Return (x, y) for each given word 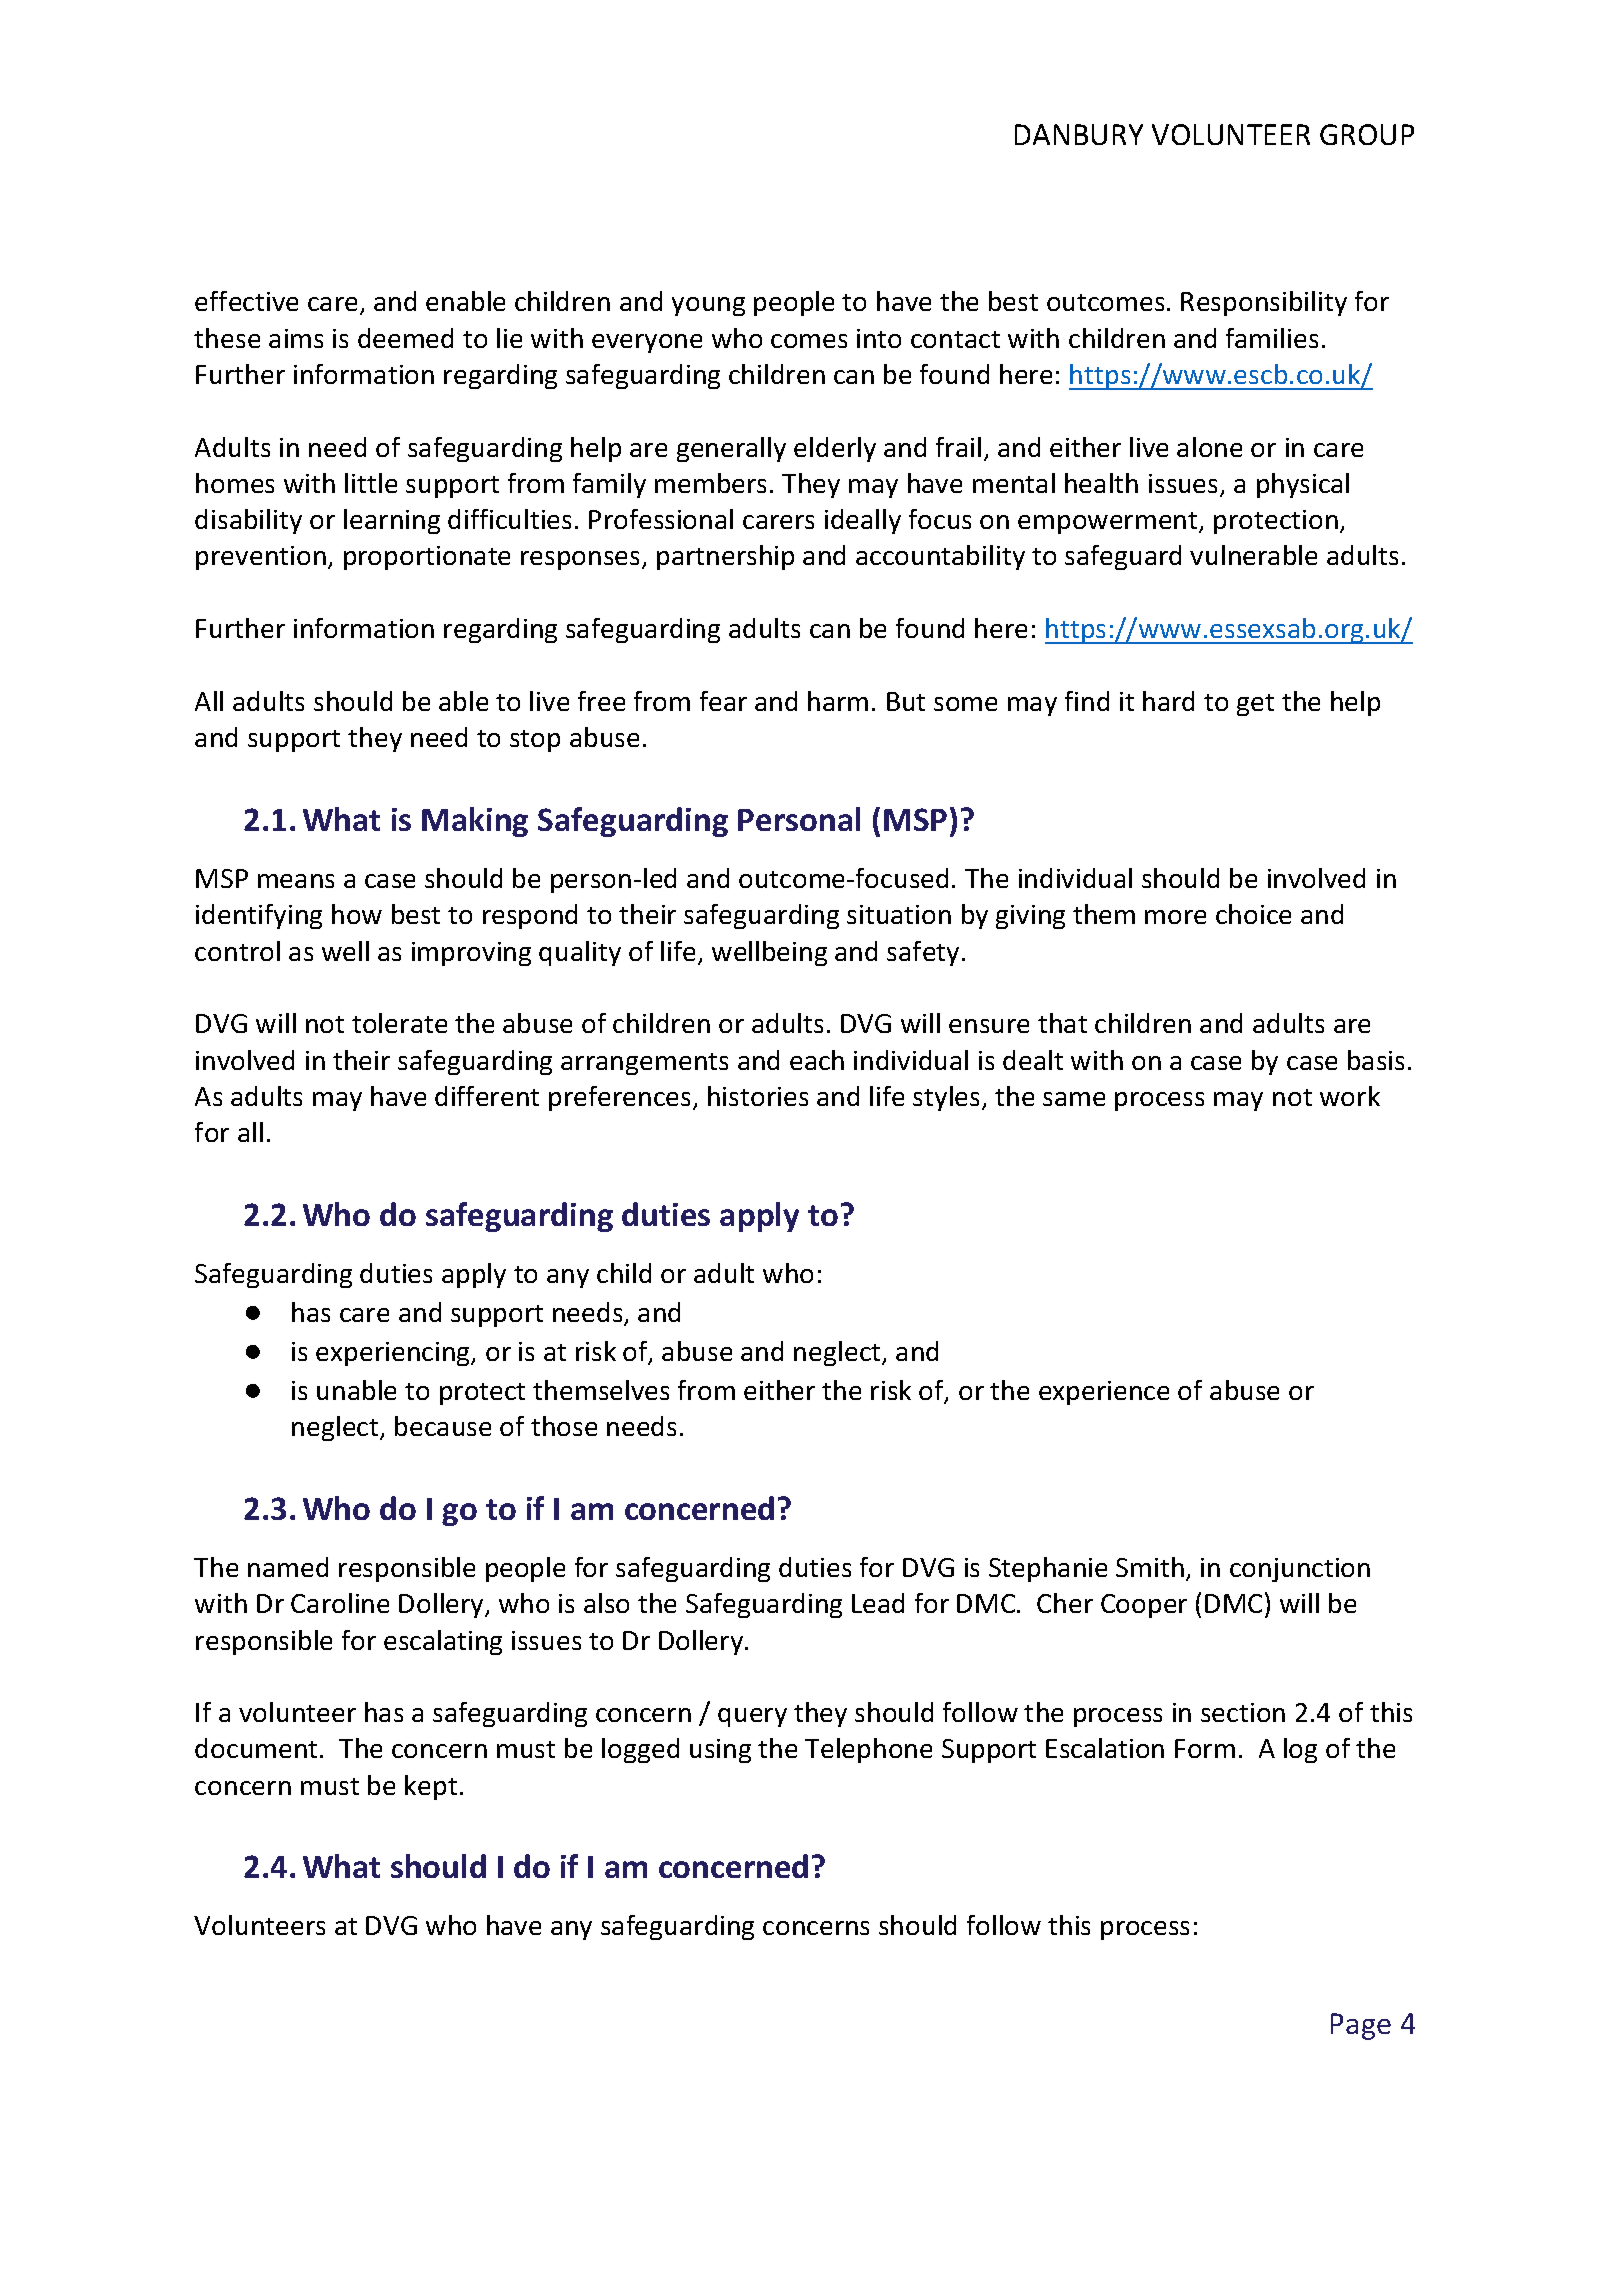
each (817, 1060)
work (1350, 1096)
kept (431, 1787)
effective (246, 301)
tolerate (399, 1023)
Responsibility (1264, 303)
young (708, 306)
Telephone (868, 1750)
